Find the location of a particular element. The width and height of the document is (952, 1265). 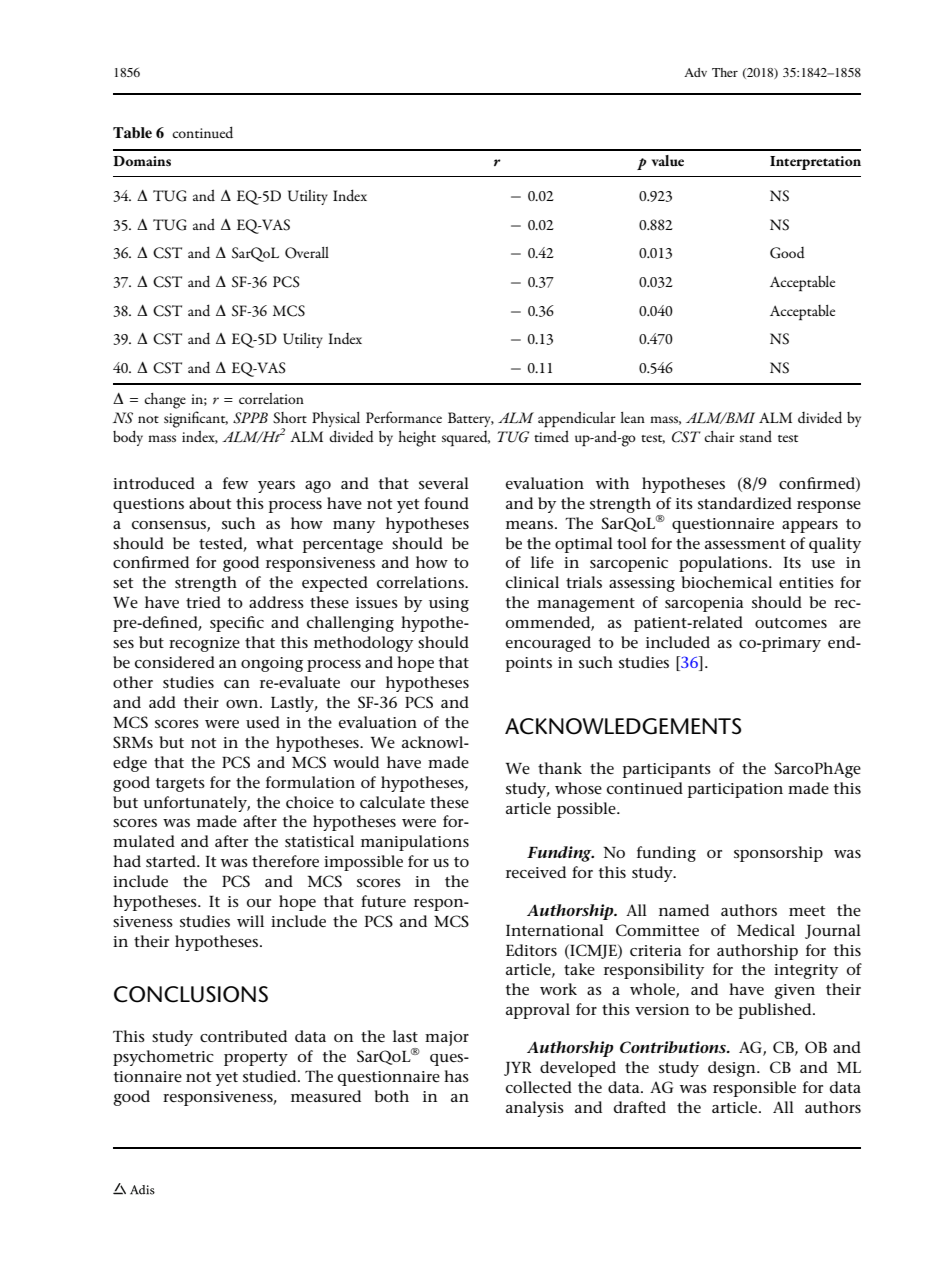

value is located at coordinates (668, 160).
